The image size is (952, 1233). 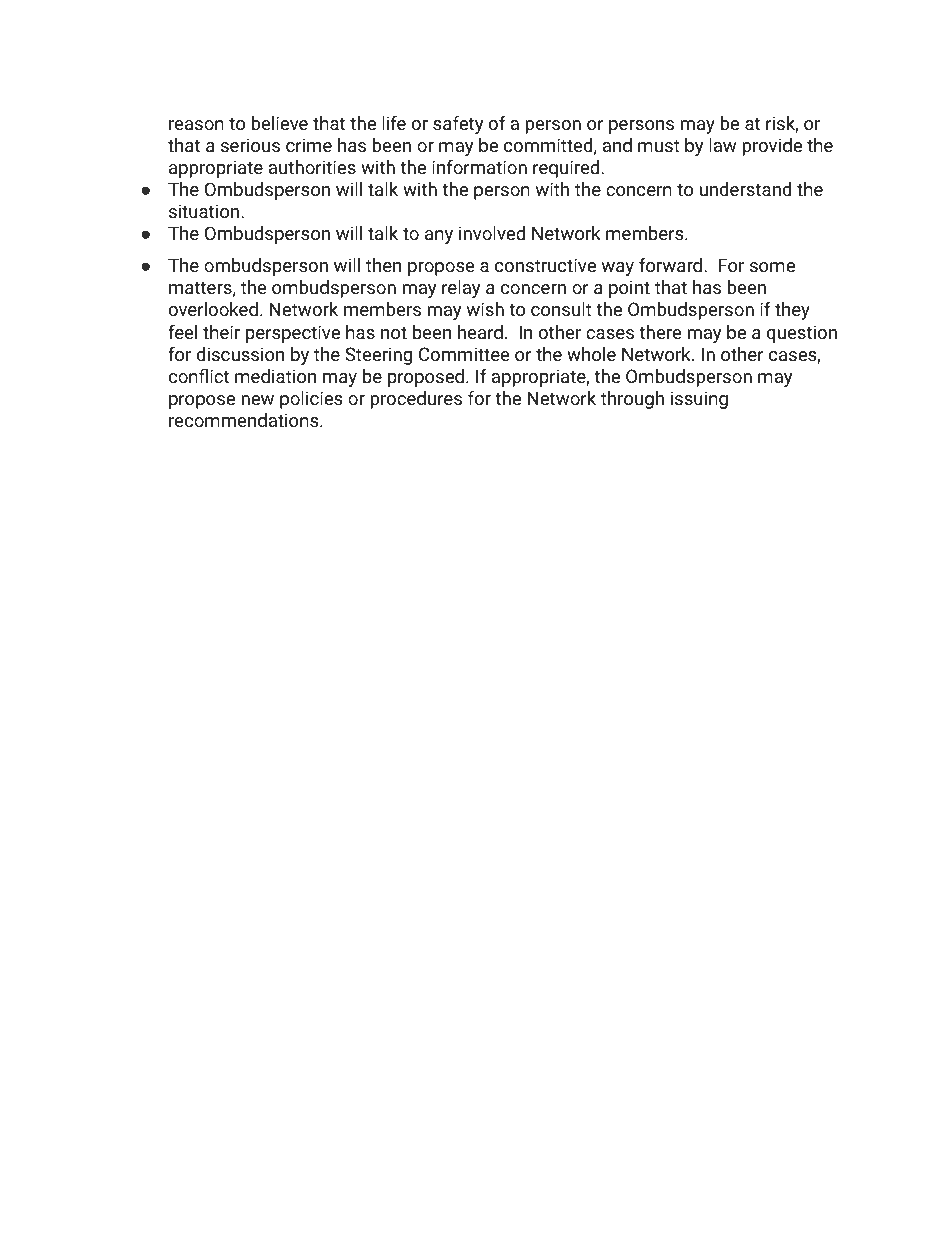 I want to click on then, so click(x=383, y=265).
